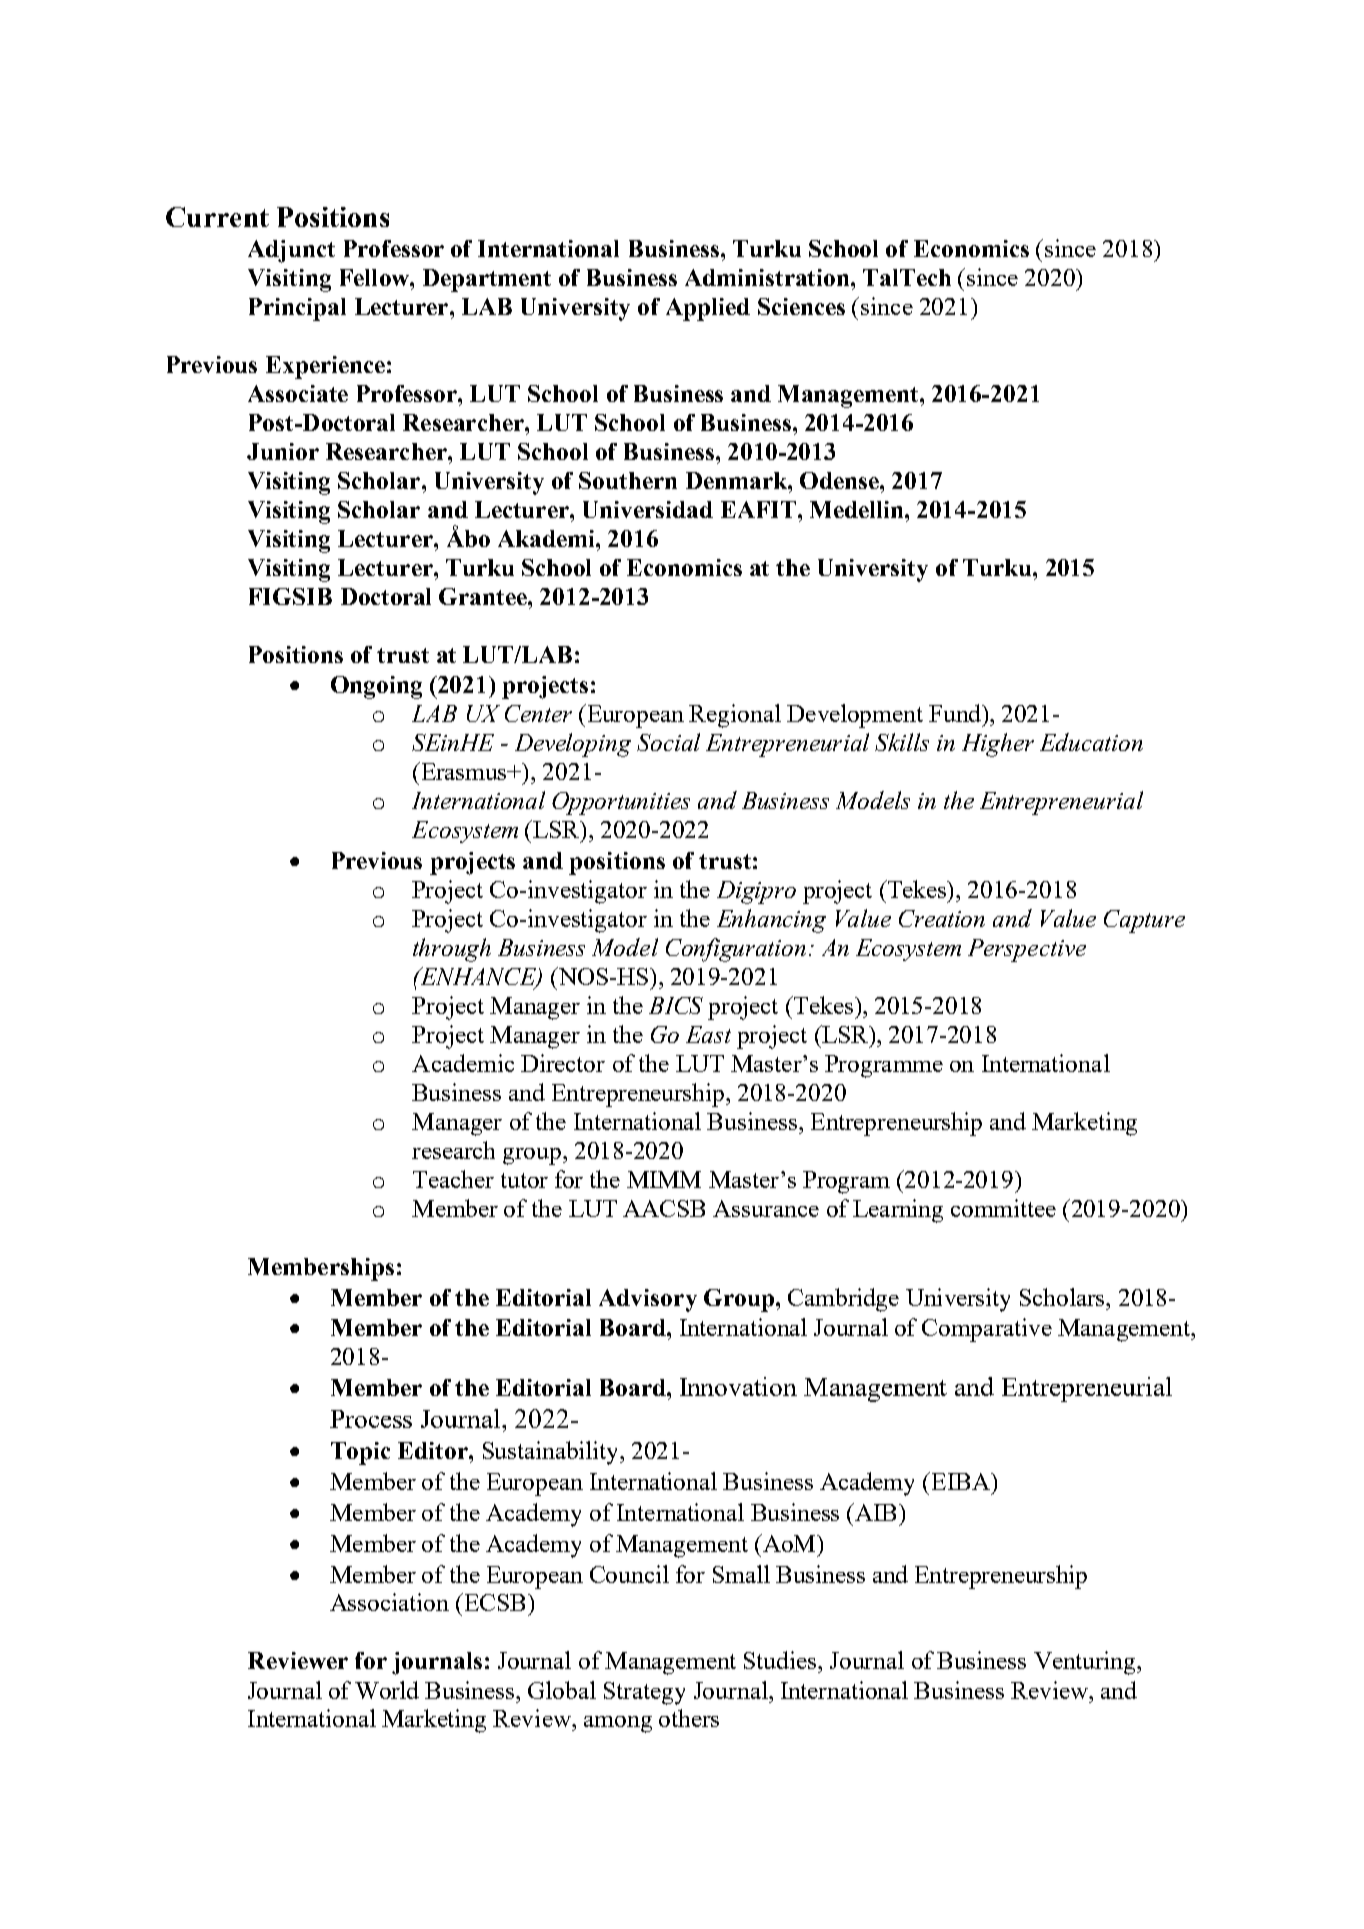 This image has width=1364, height=1929. I want to click on Adjunct, so click(291, 251).
